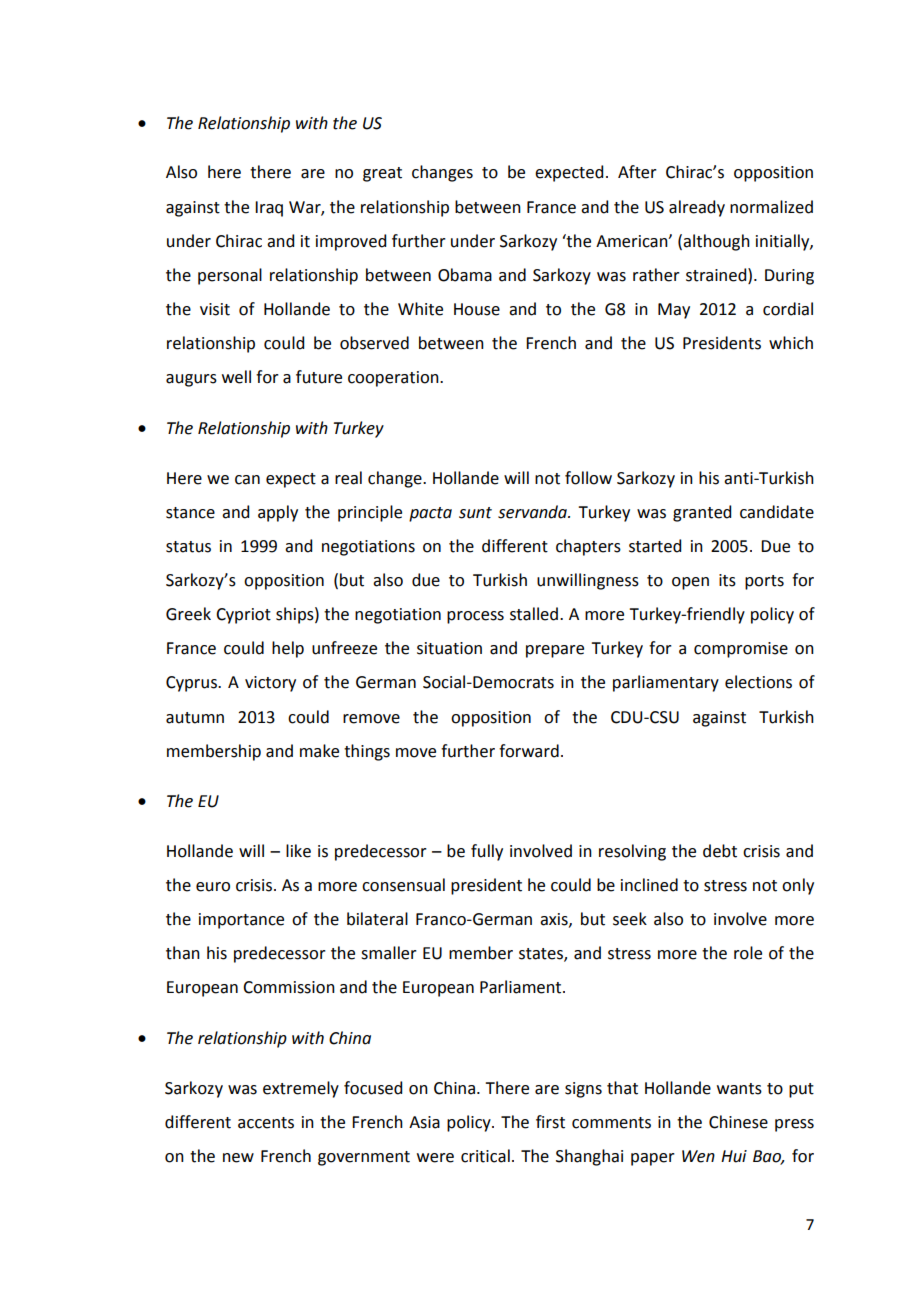  Describe the element at coordinates (697, 208) in the image. I see `already` at that location.
